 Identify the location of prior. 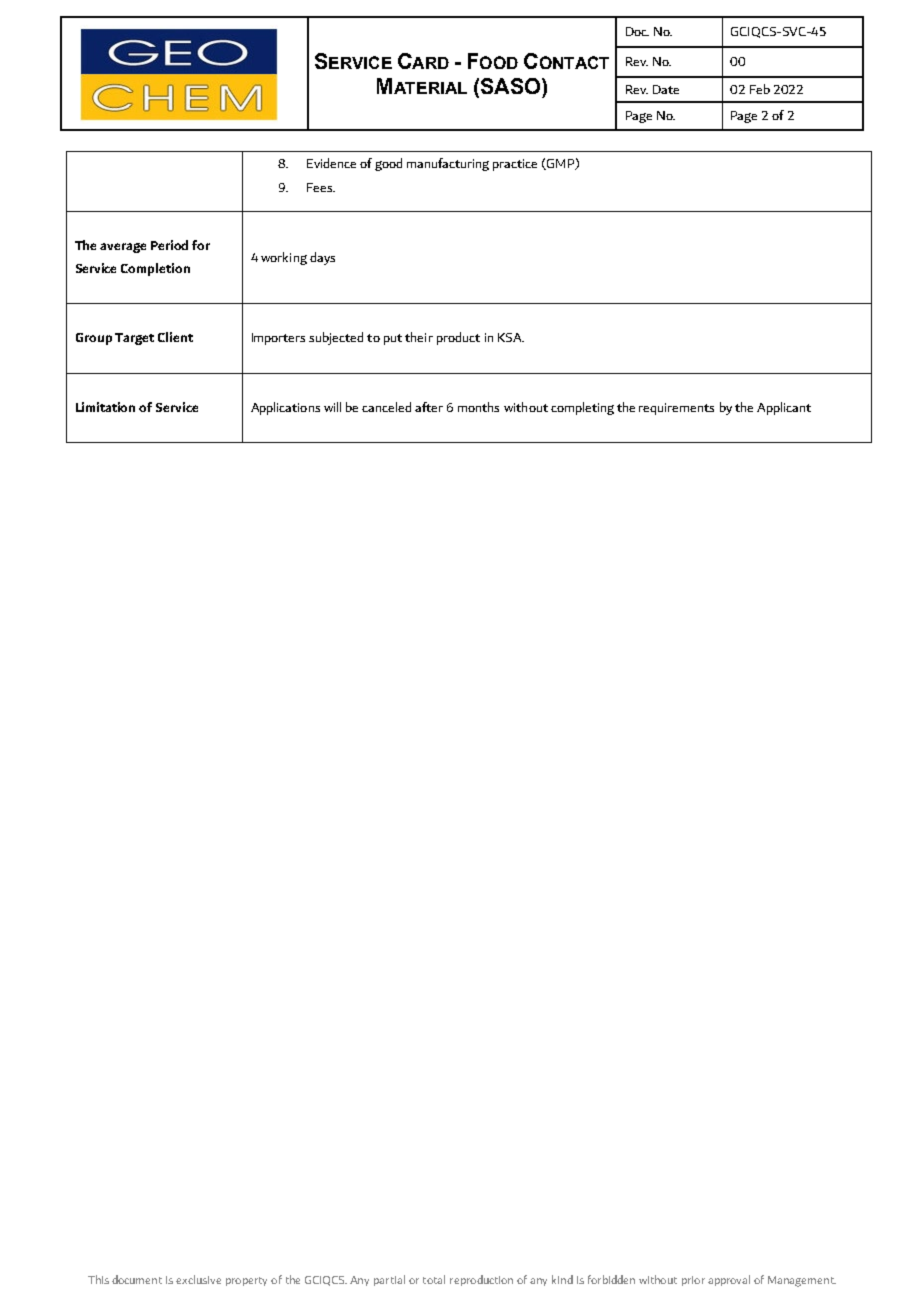
(693, 1281).
